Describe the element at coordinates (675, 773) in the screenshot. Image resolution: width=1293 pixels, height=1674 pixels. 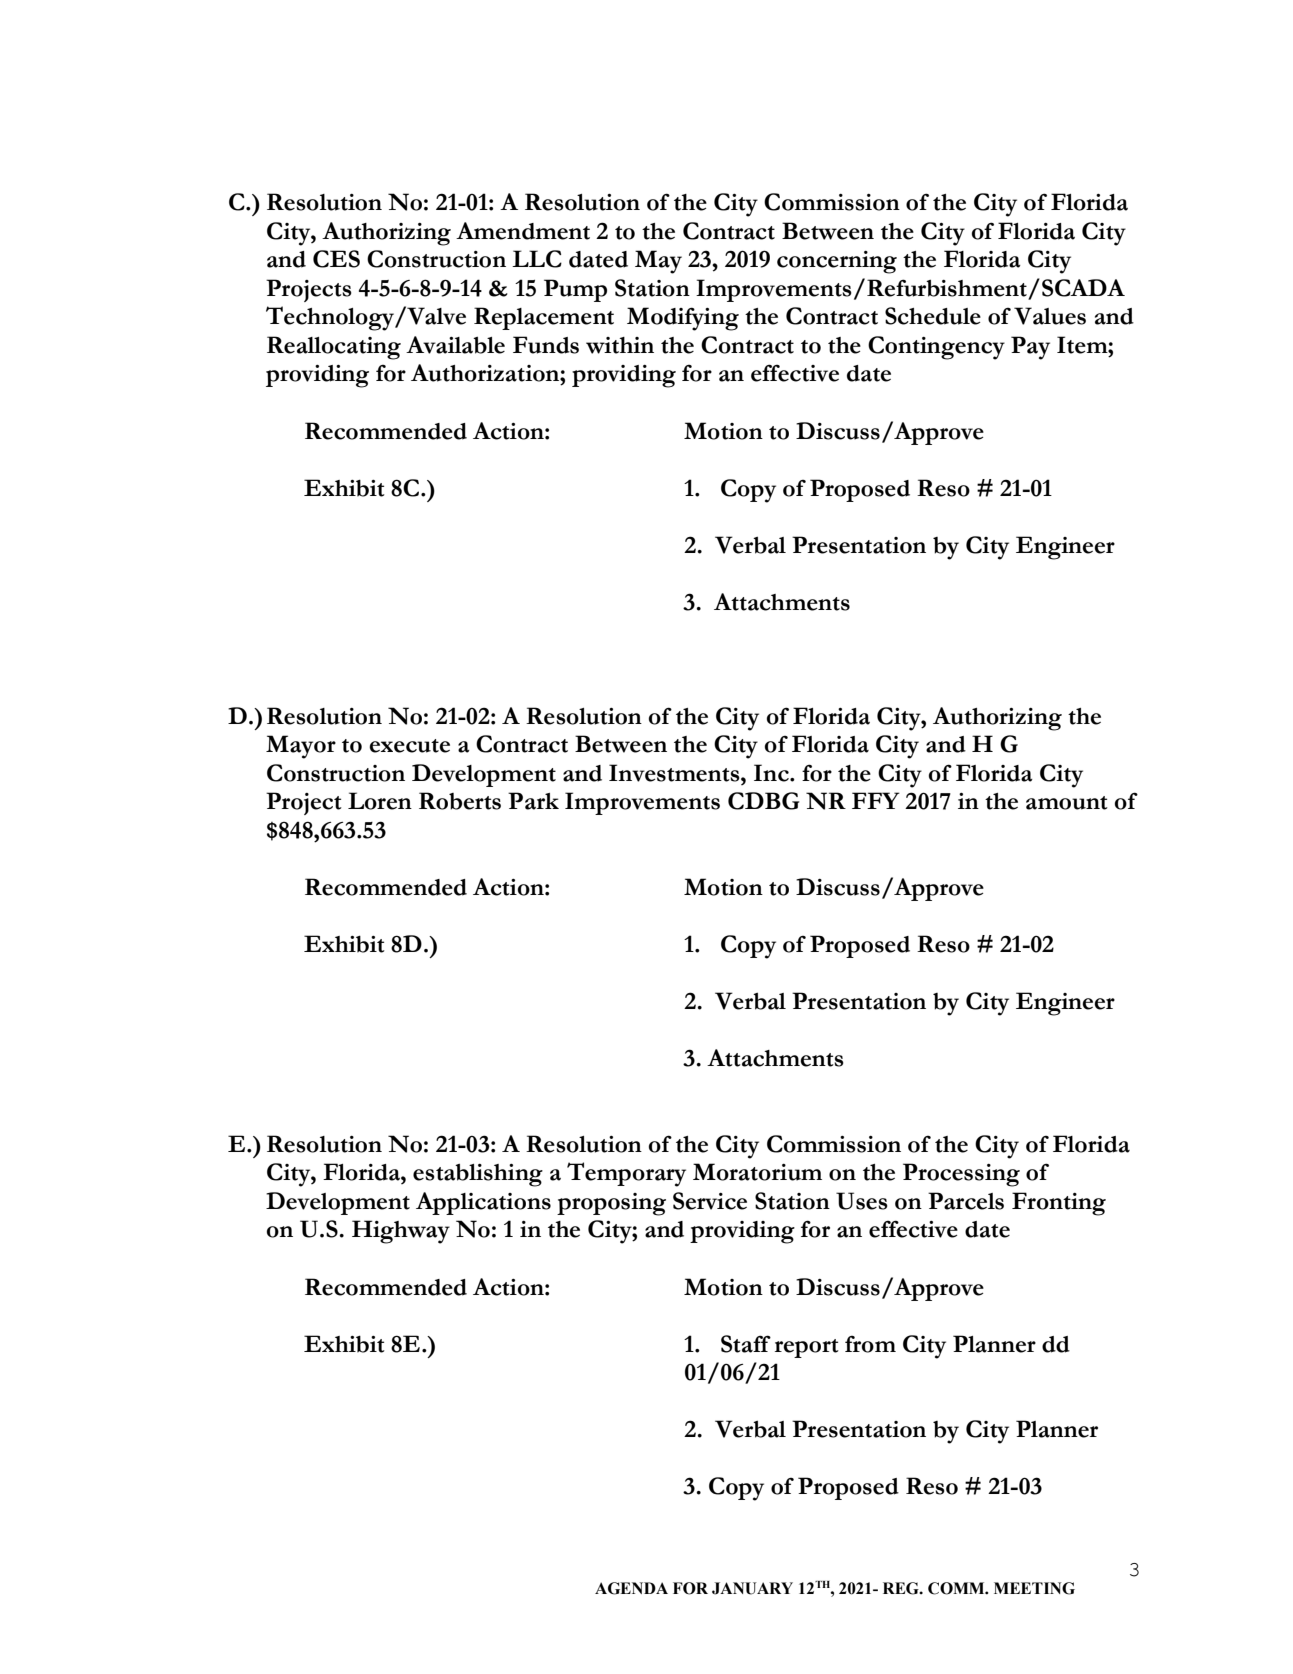
I see `Investments` at that location.
